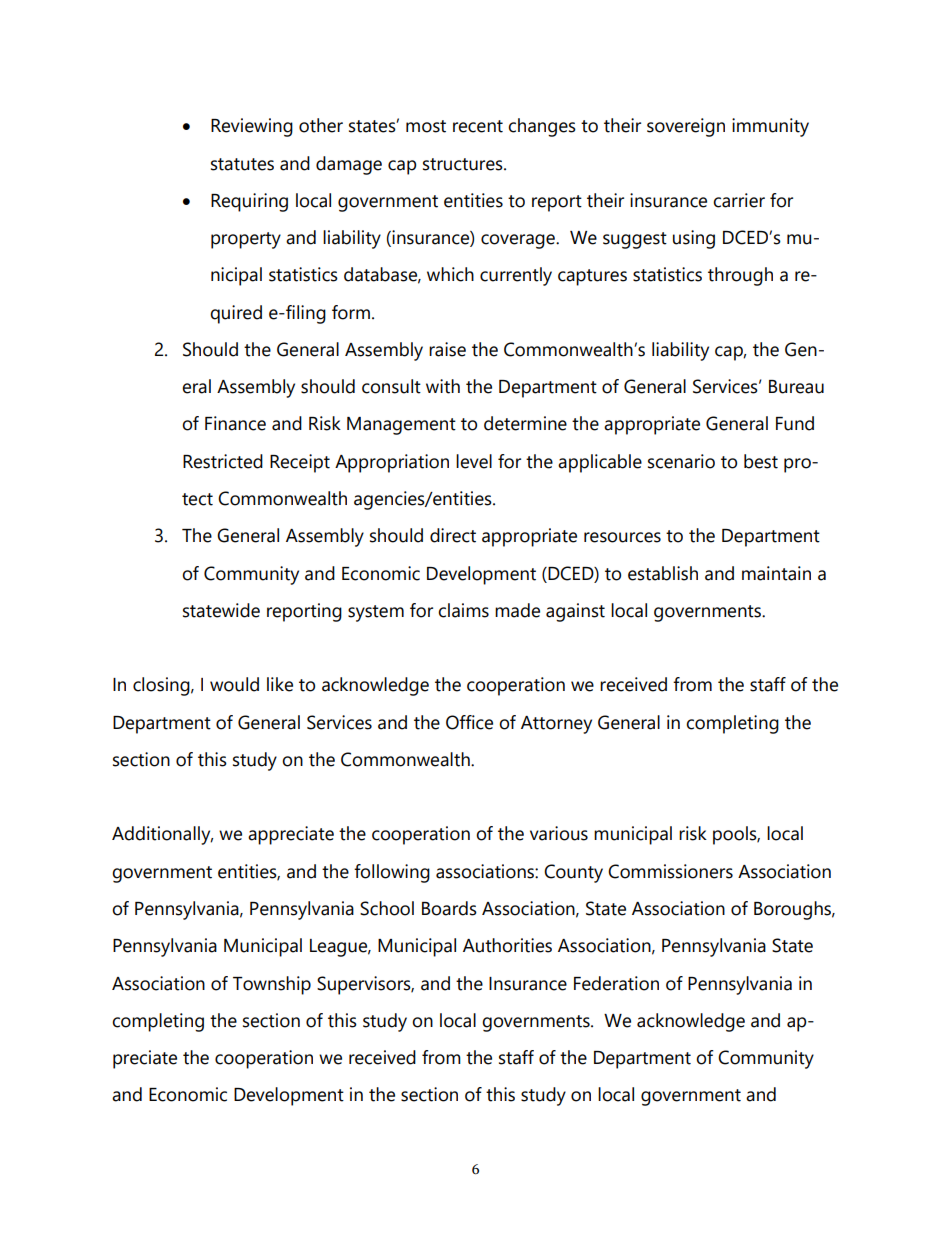 This image has width=952, height=1233. What do you see at coordinates (796, 387) in the image?
I see `Bureau` at bounding box center [796, 387].
